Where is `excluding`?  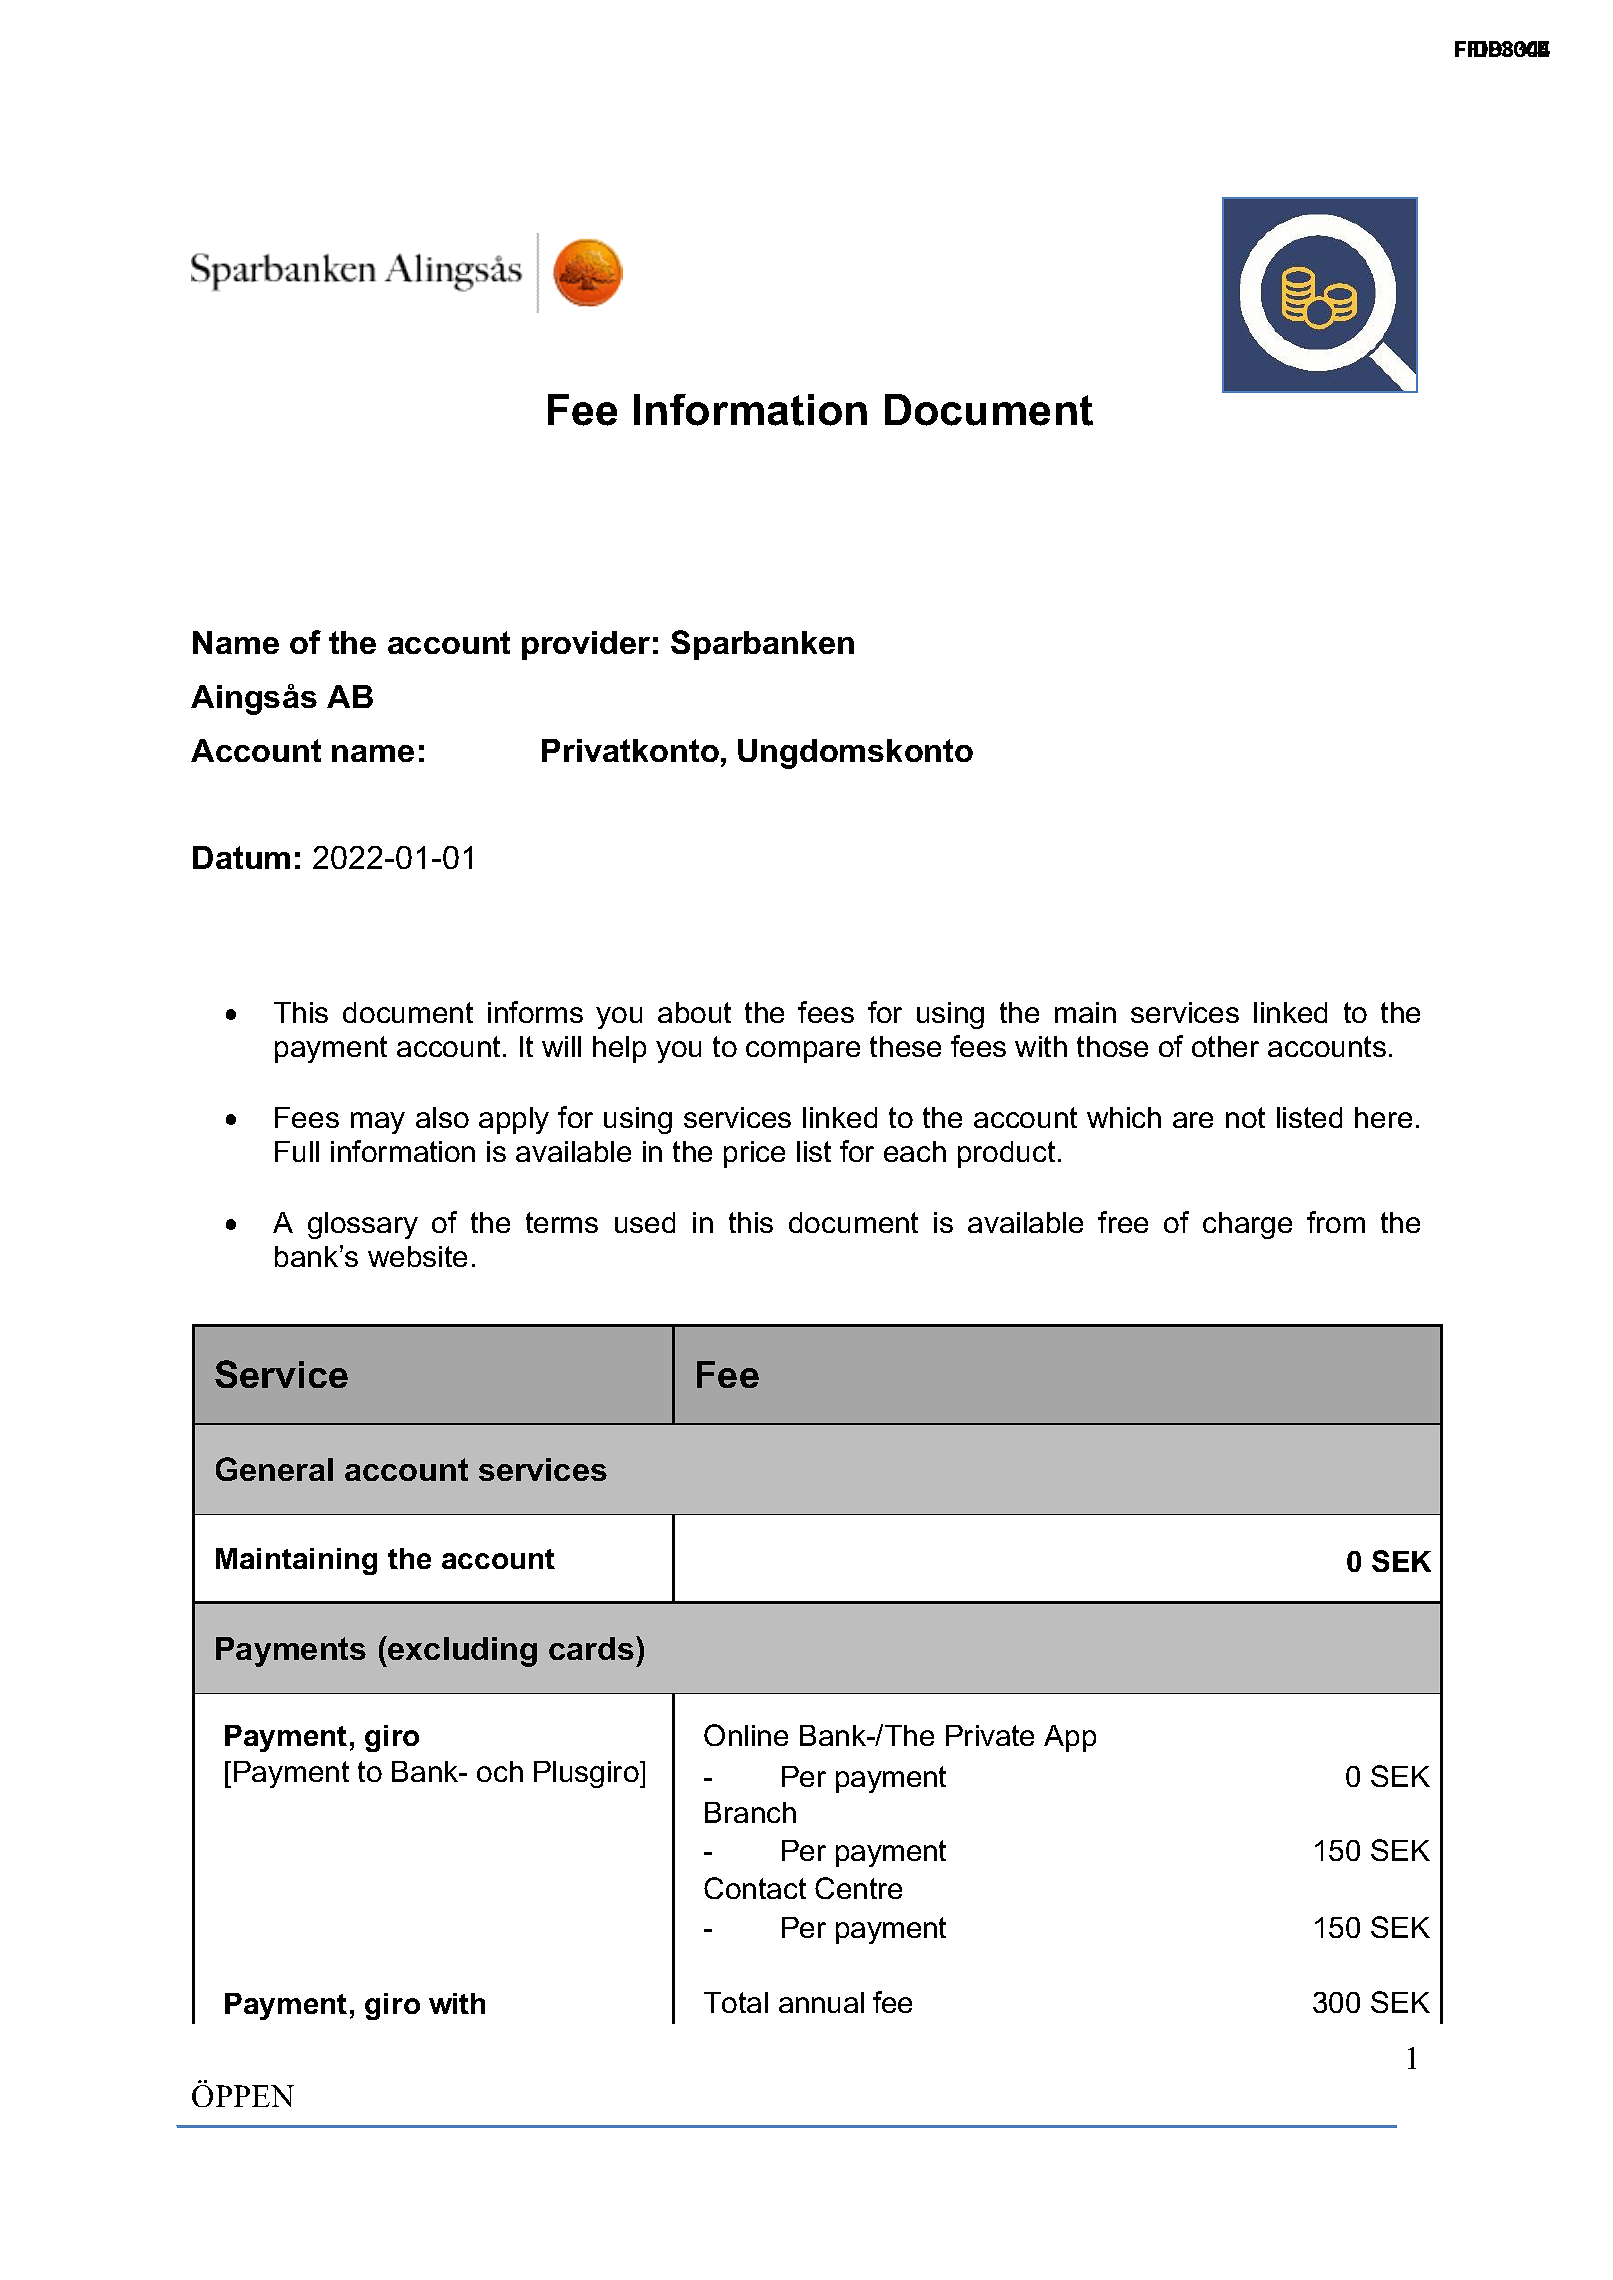 excluding is located at coordinates (461, 1651).
